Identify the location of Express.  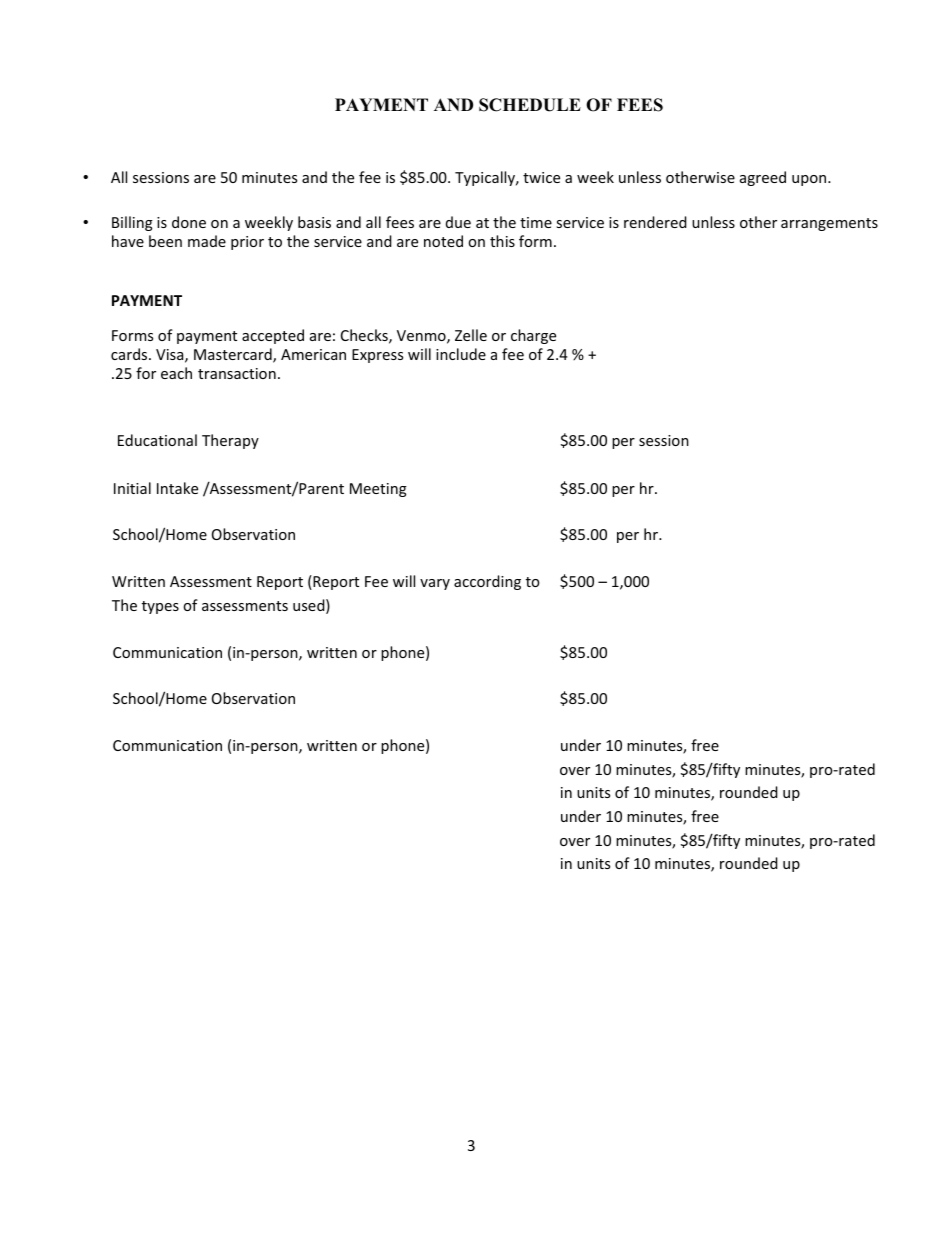
(377, 356).
